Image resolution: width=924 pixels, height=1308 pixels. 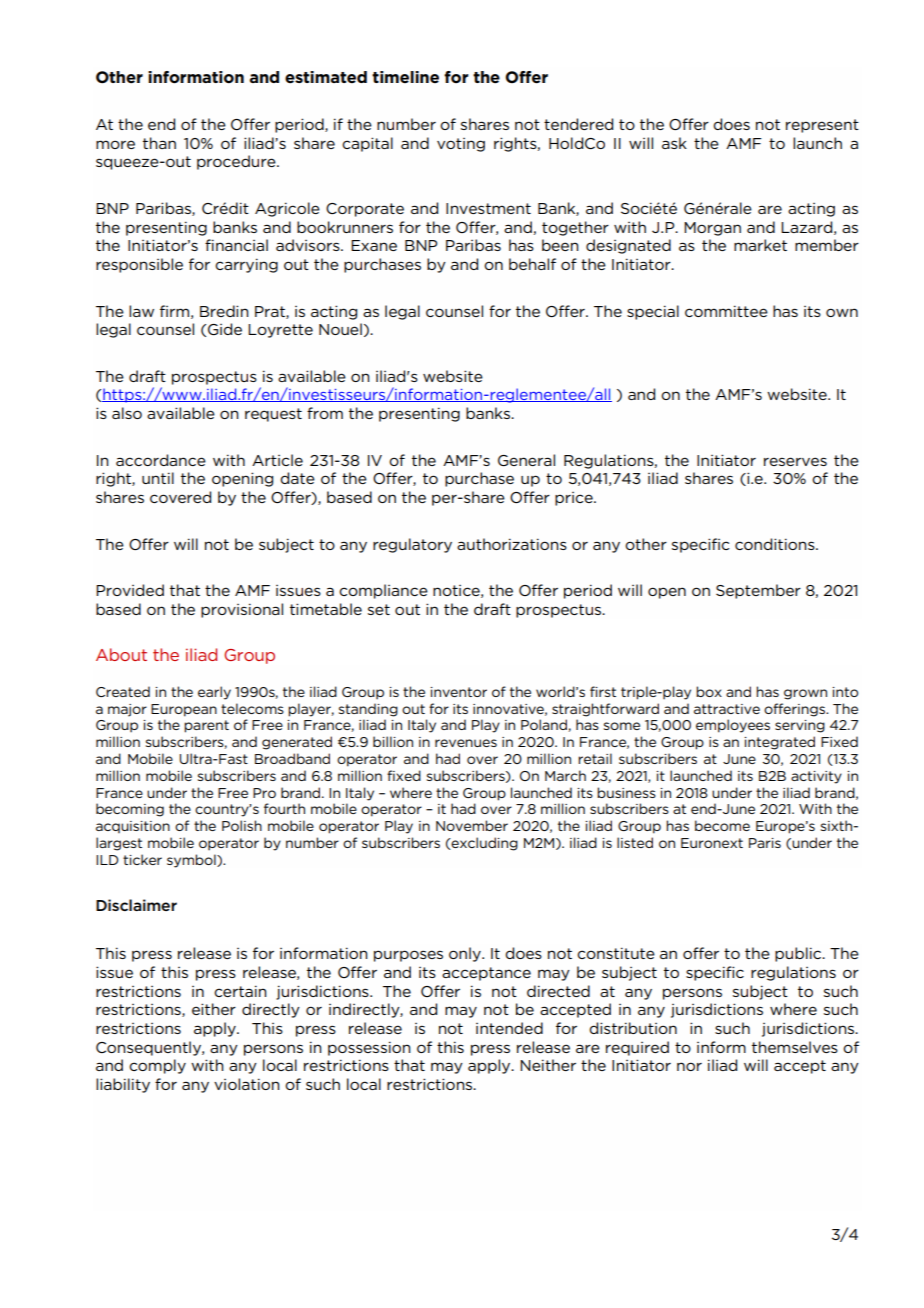 I want to click on comply, so click(x=157, y=1066).
